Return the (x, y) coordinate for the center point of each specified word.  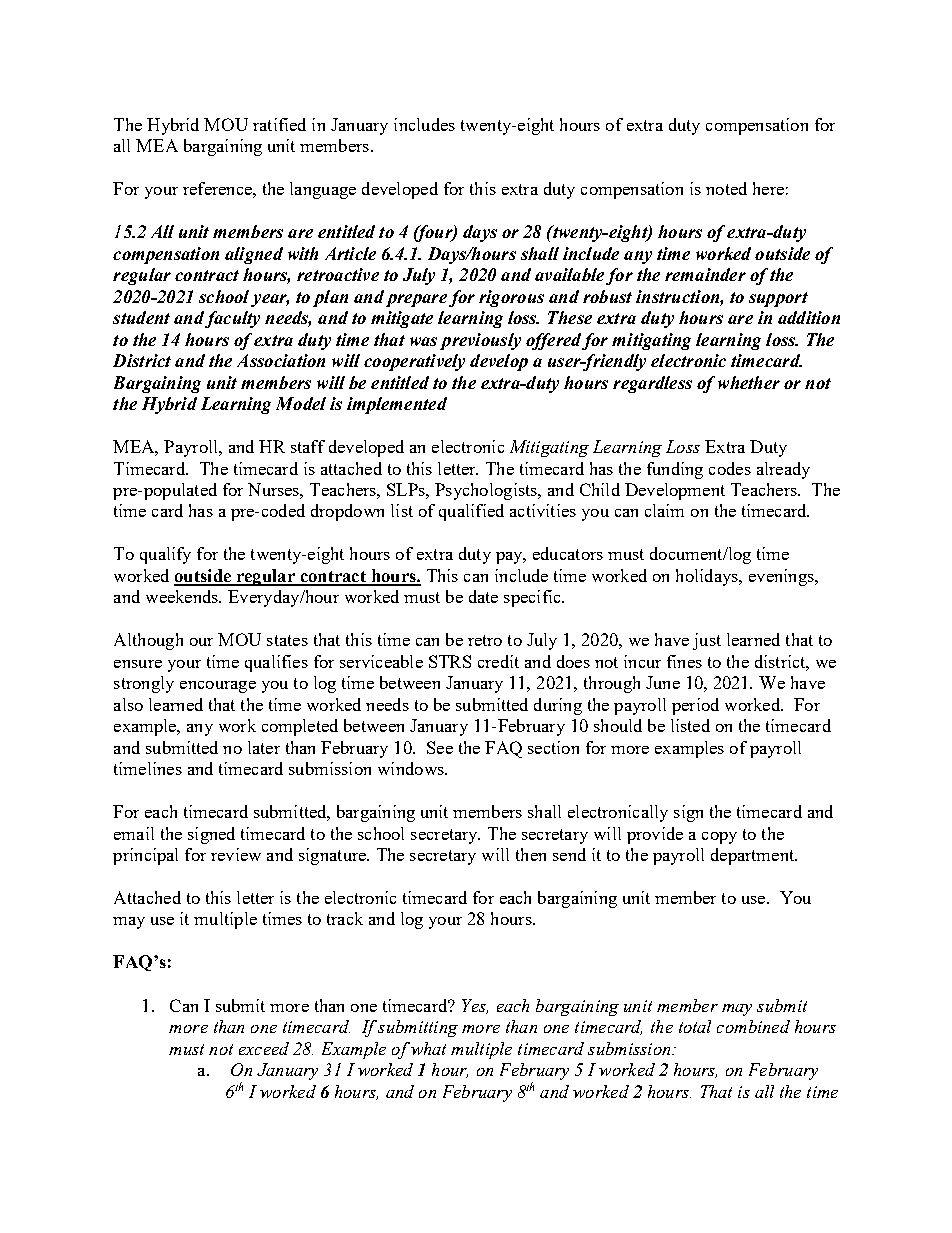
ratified (279, 124)
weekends (183, 596)
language (323, 190)
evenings (782, 577)
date (483, 596)
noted (726, 188)
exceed (264, 1048)
